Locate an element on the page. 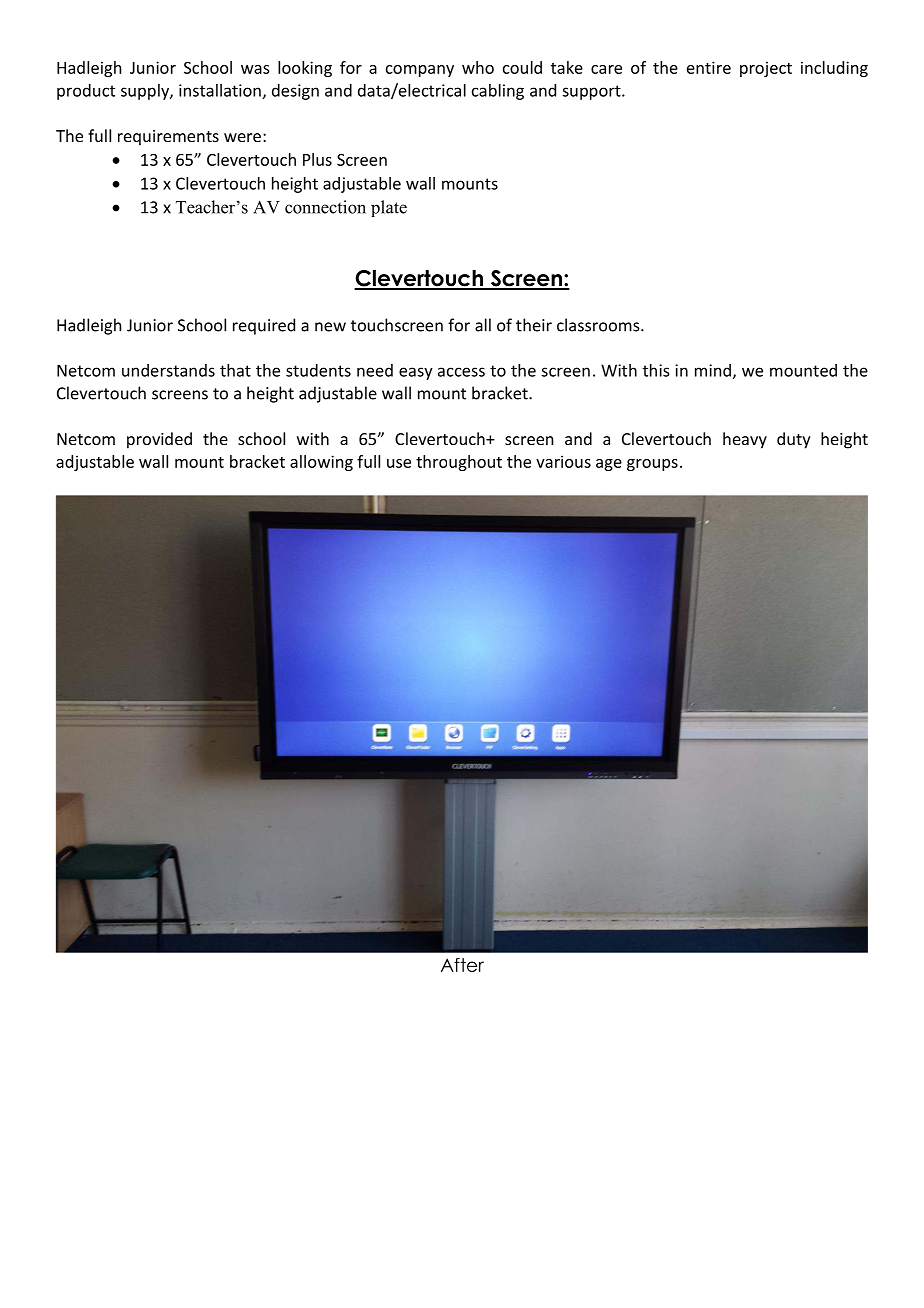  After is located at coordinates (462, 965).
